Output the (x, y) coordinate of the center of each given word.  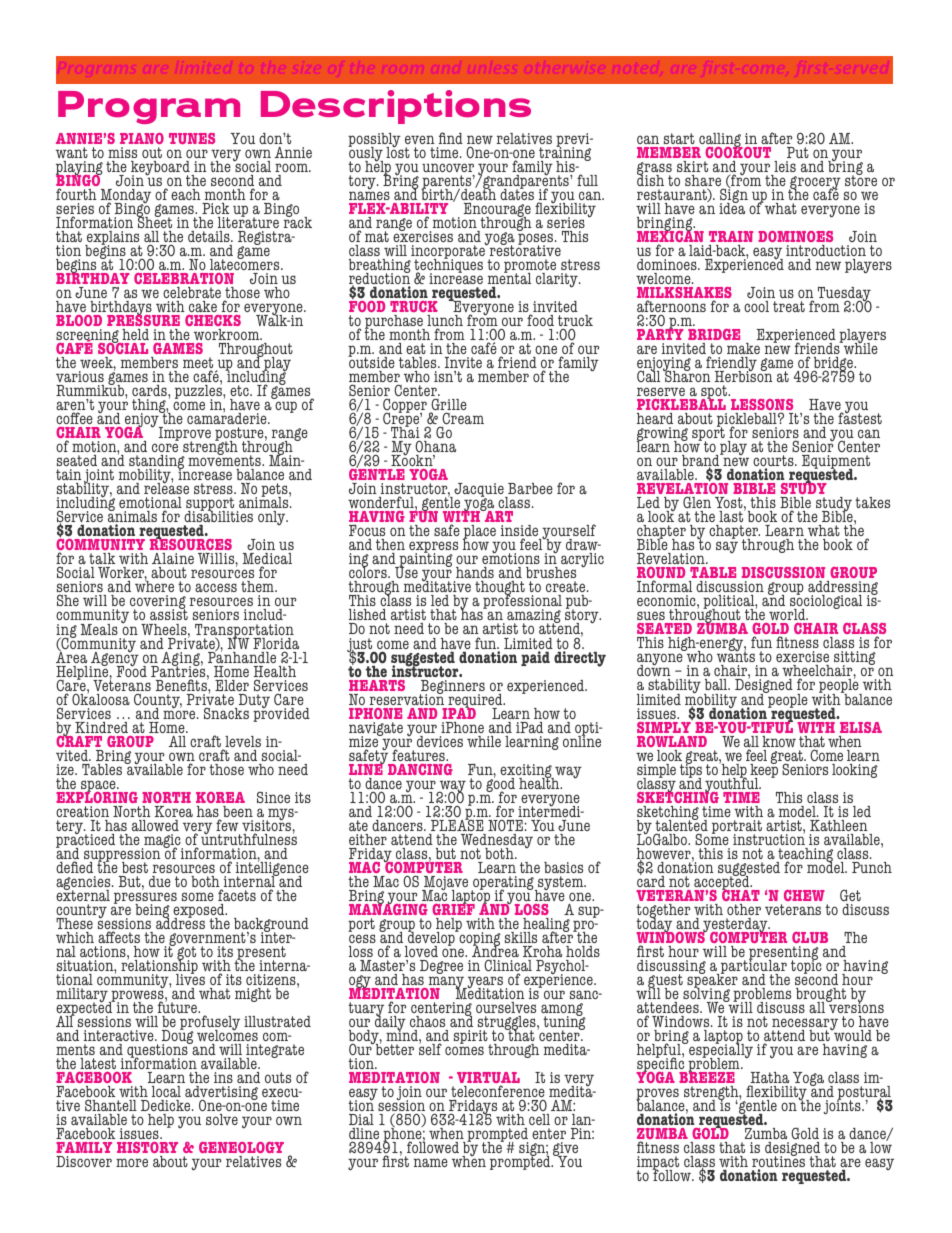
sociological (826, 602)
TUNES (192, 138)
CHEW (804, 895)
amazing (535, 618)
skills (521, 937)
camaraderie (228, 419)
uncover (448, 169)
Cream (462, 420)
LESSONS (763, 406)
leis (785, 166)
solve (222, 1119)
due (160, 881)
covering (157, 604)
